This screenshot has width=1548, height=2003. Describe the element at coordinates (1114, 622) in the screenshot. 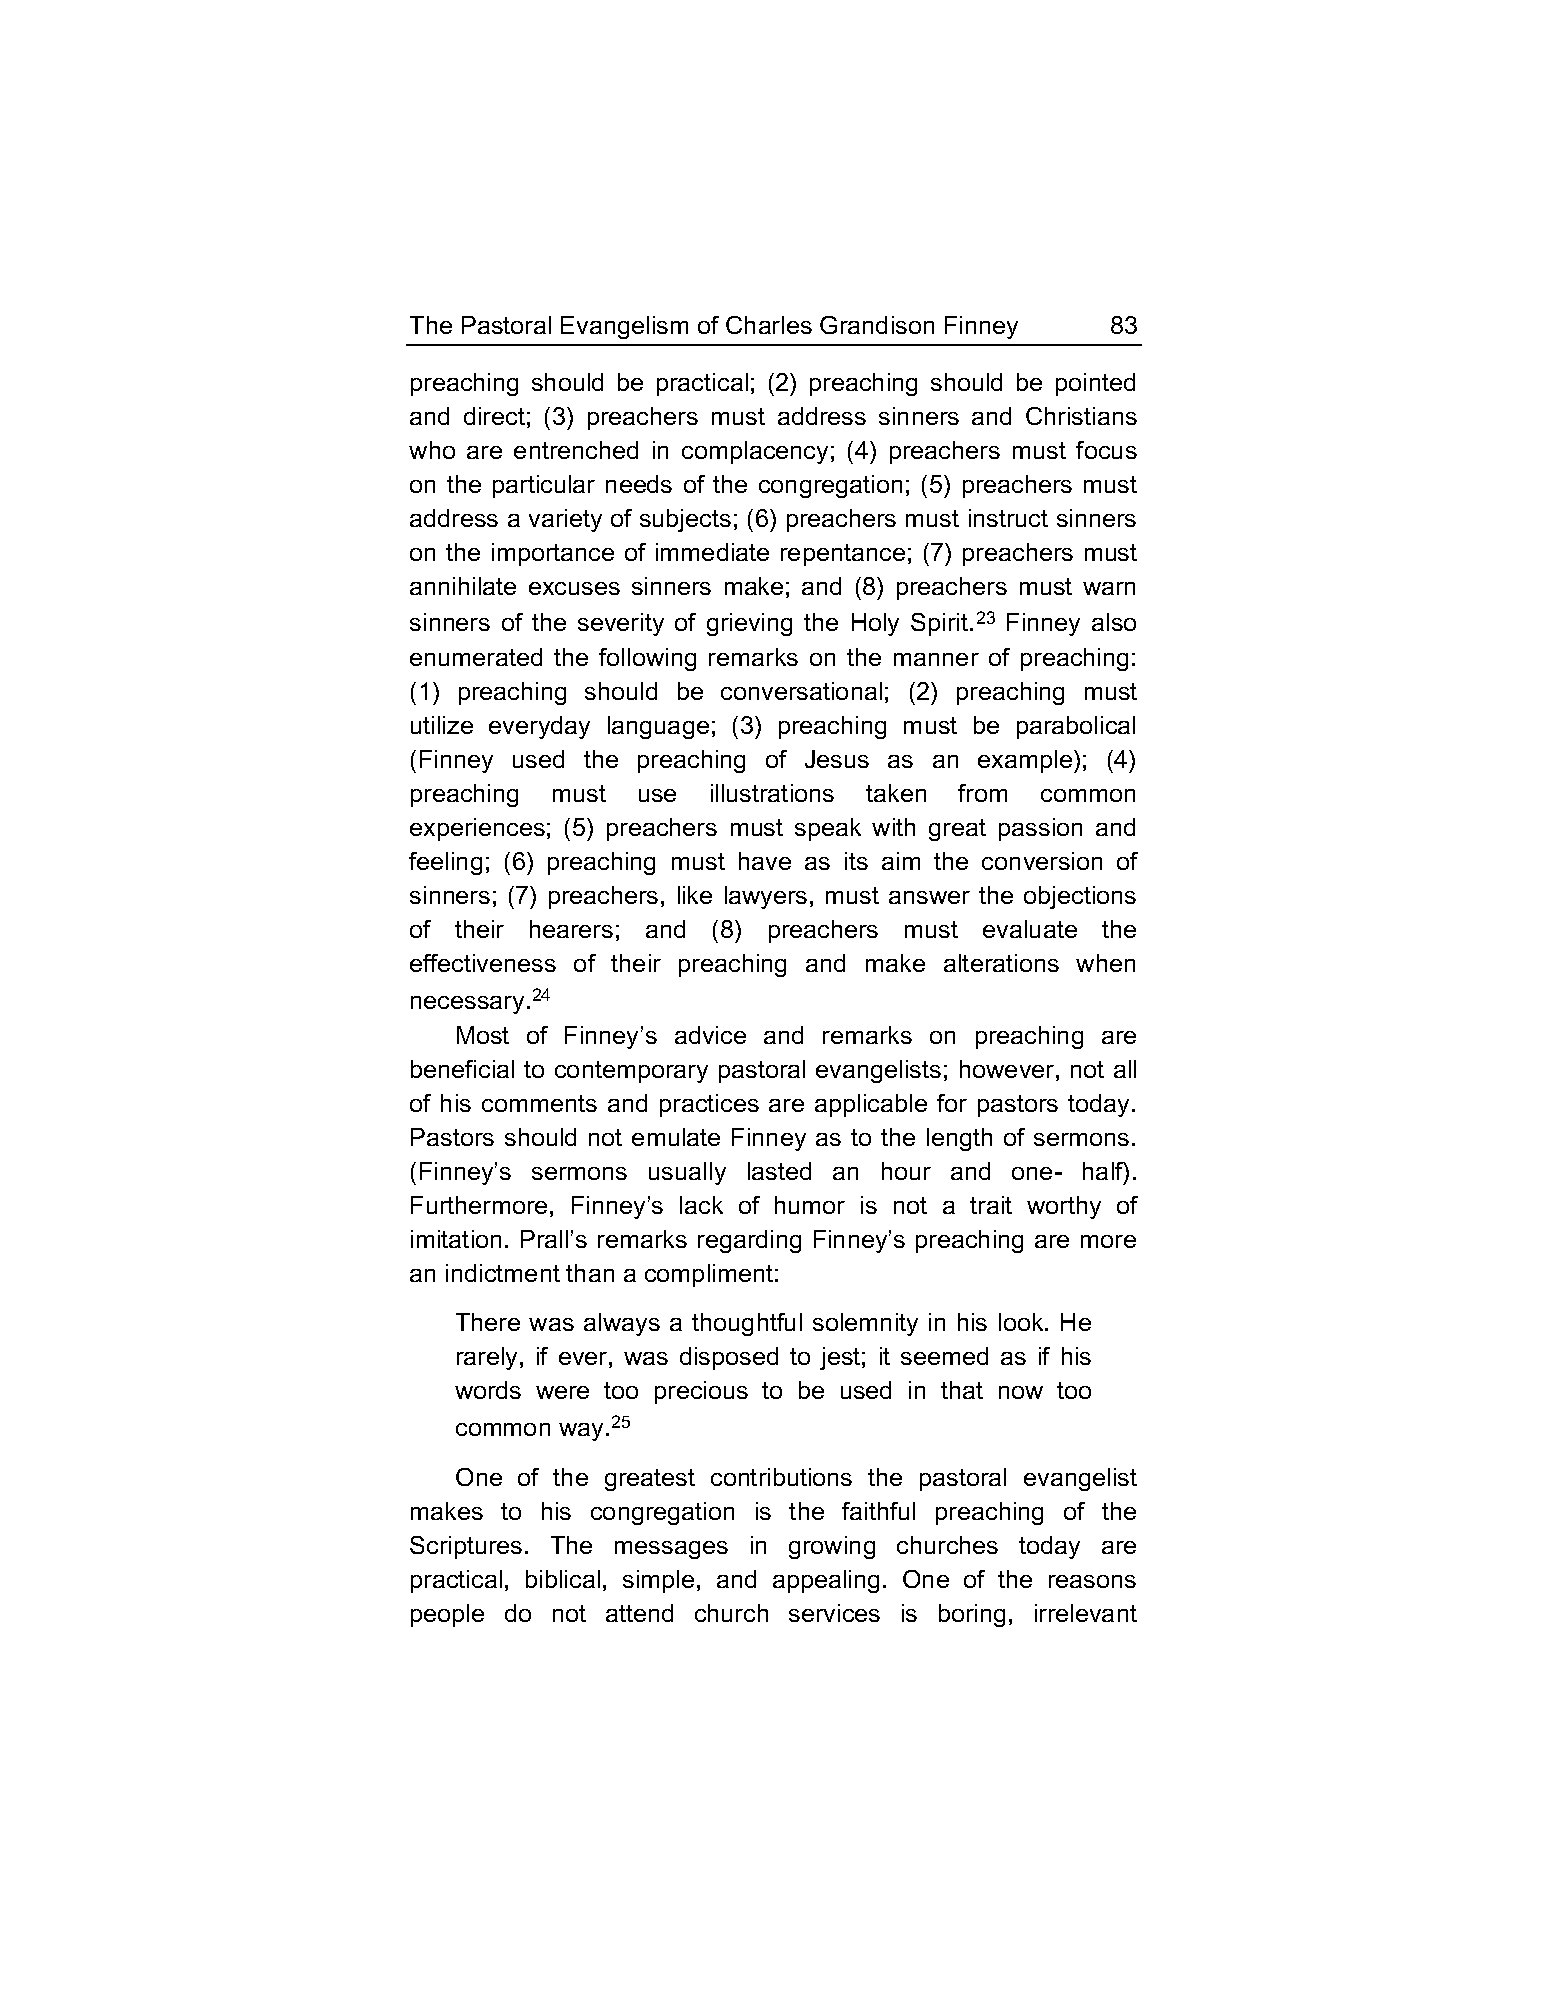

I see `also` at that location.
